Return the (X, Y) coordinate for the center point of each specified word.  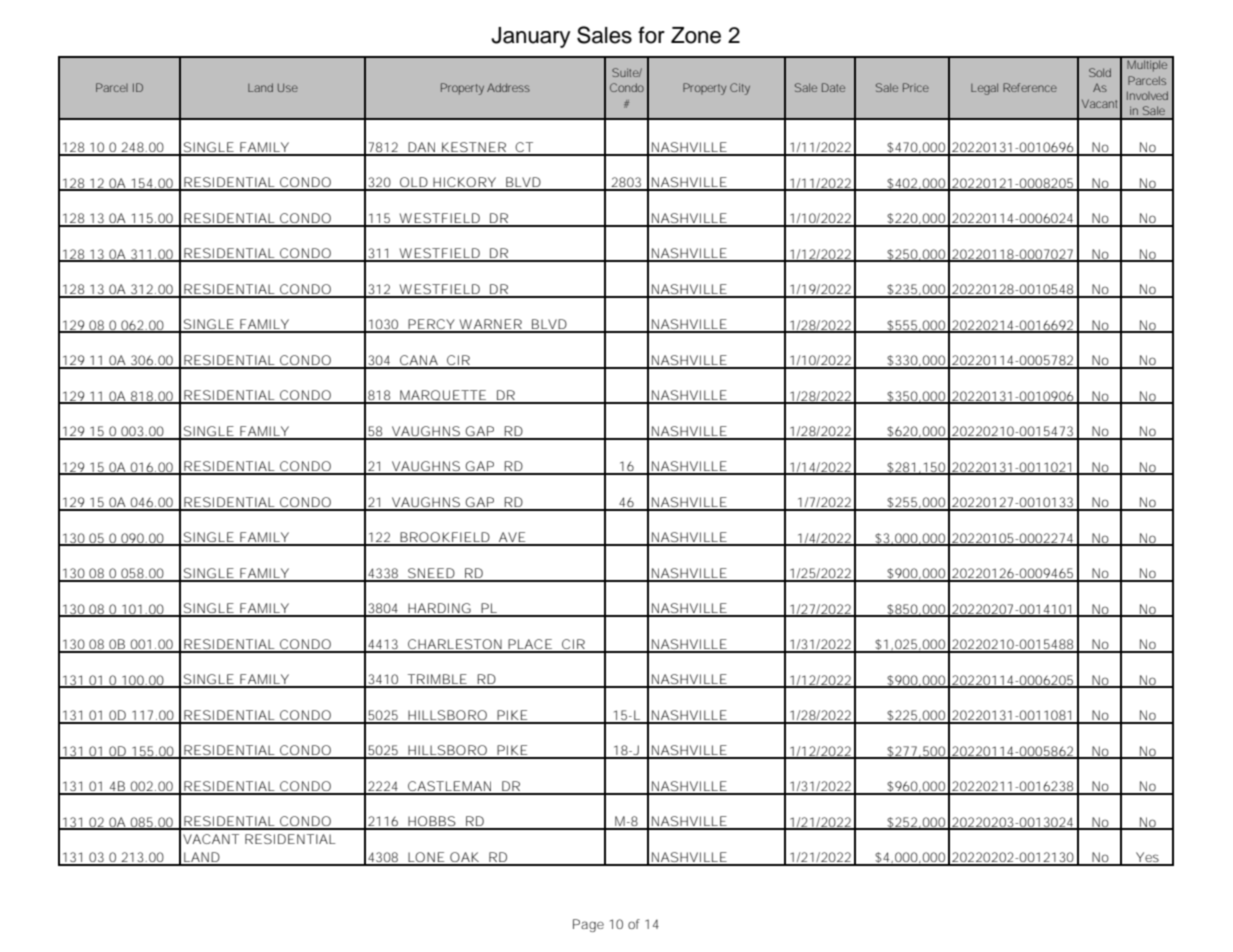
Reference (1030, 87)
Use (288, 88)
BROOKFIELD (444, 538)
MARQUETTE (443, 396)
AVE (512, 538)
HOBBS (431, 822)
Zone (696, 35)
